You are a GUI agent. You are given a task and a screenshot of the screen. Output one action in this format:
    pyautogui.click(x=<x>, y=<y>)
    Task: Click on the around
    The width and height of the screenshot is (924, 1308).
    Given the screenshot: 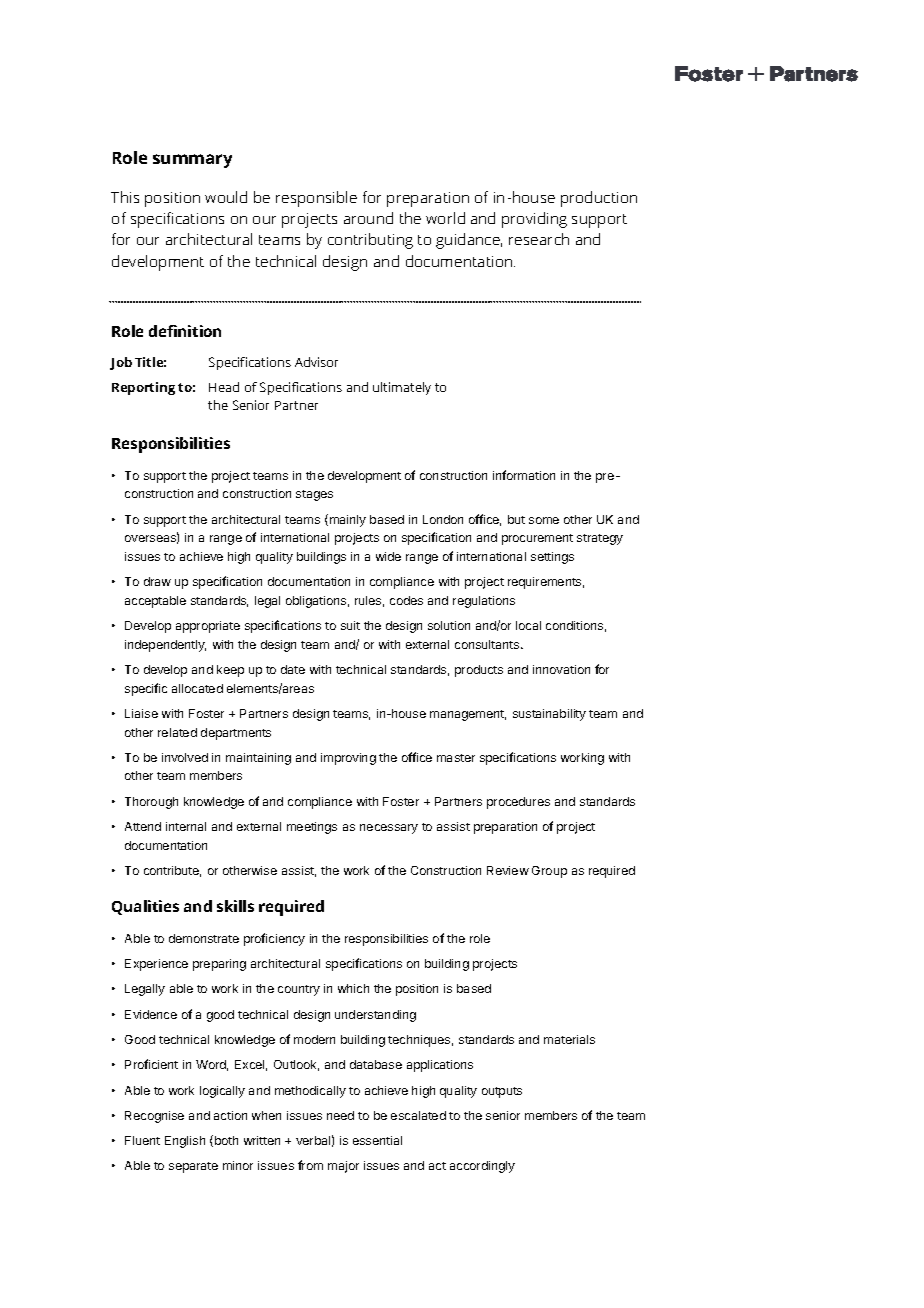 What is the action you would take?
    pyautogui.click(x=368, y=218)
